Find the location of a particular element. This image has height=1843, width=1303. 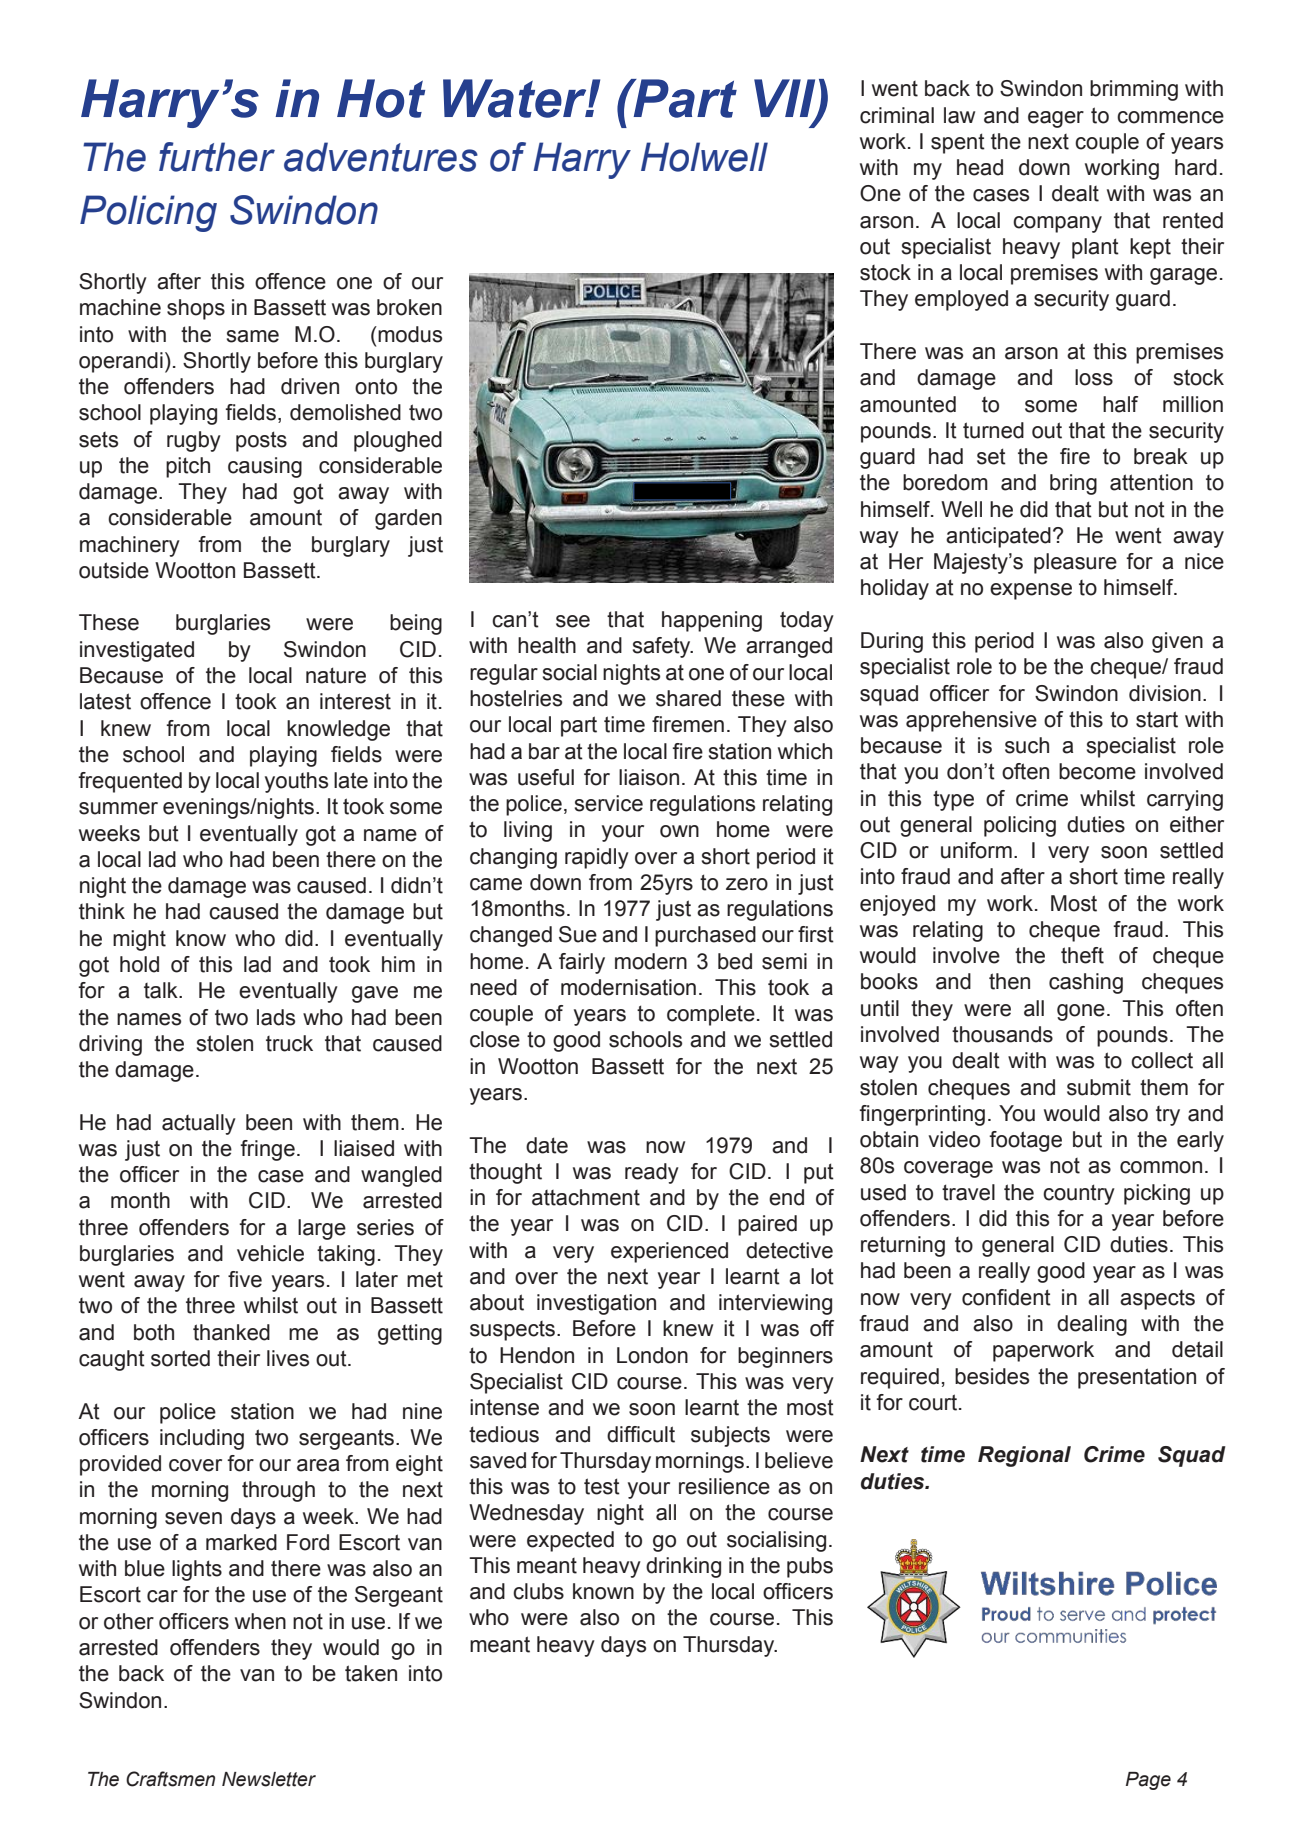

purchased is located at coordinates (705, 936).
